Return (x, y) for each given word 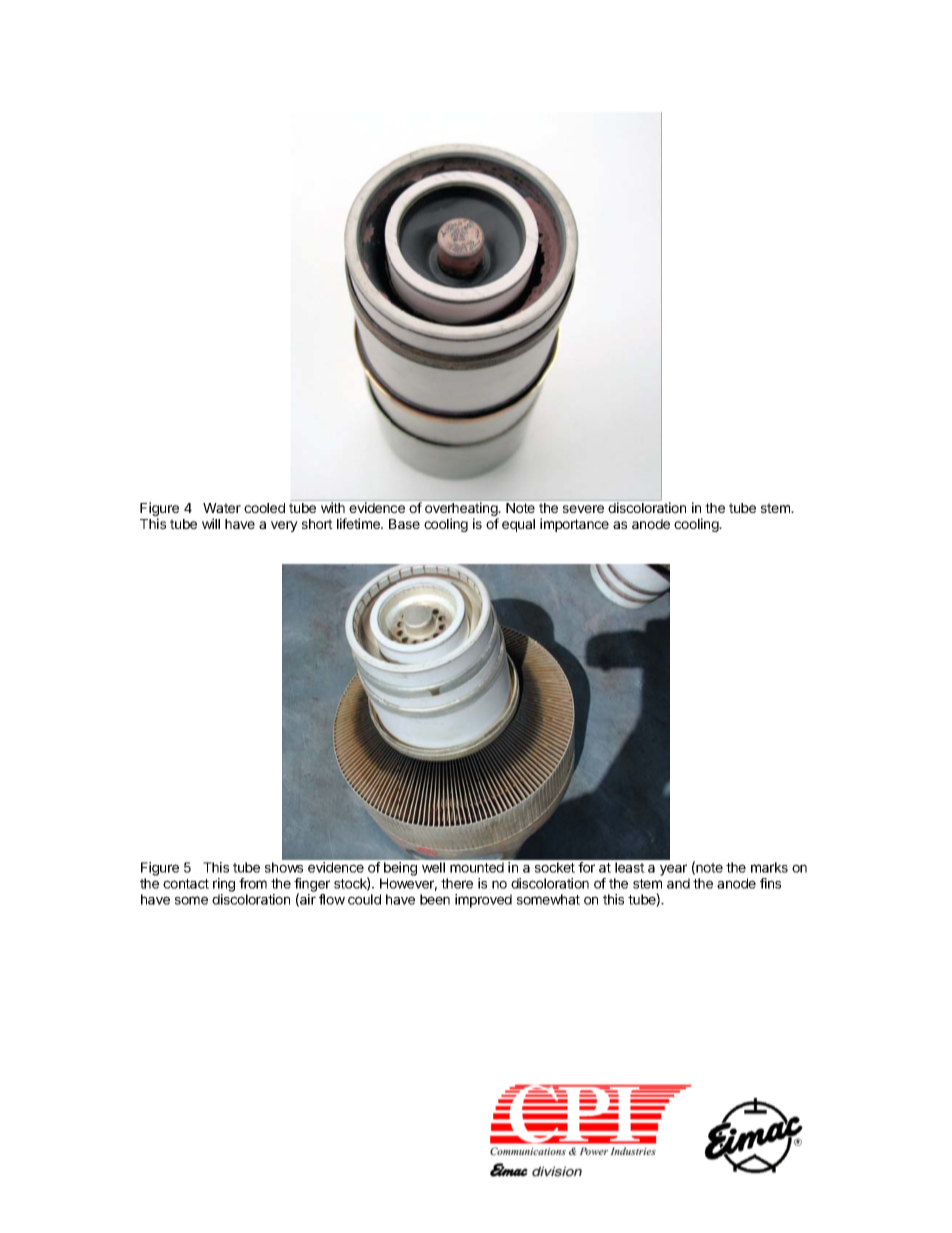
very (284, 526)
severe (583, 509)
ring (224, 885)
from (253, 883)
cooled (264, 508)
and (678, 883)
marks (769, 867)
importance (574, 525)
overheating (462, 510)
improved (483, 901)
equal (518, 525)
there (457, 883)
